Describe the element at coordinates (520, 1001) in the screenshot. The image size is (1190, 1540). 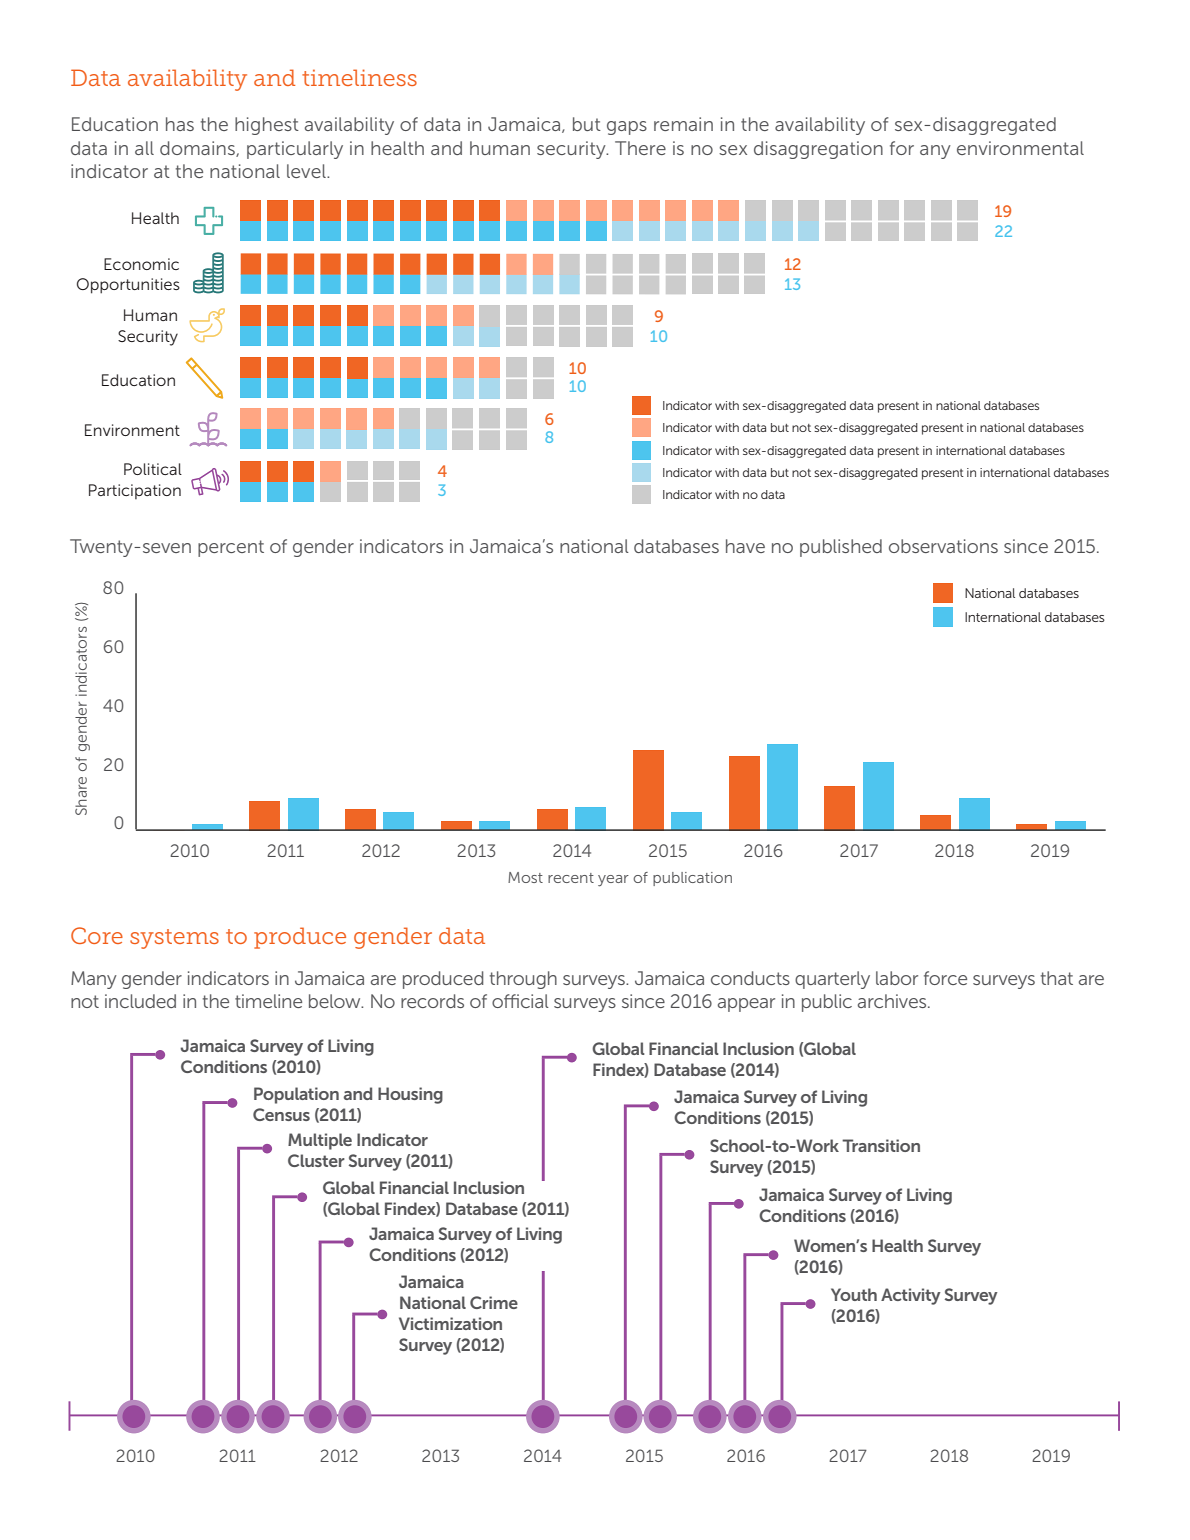
I see `official` at that location.
